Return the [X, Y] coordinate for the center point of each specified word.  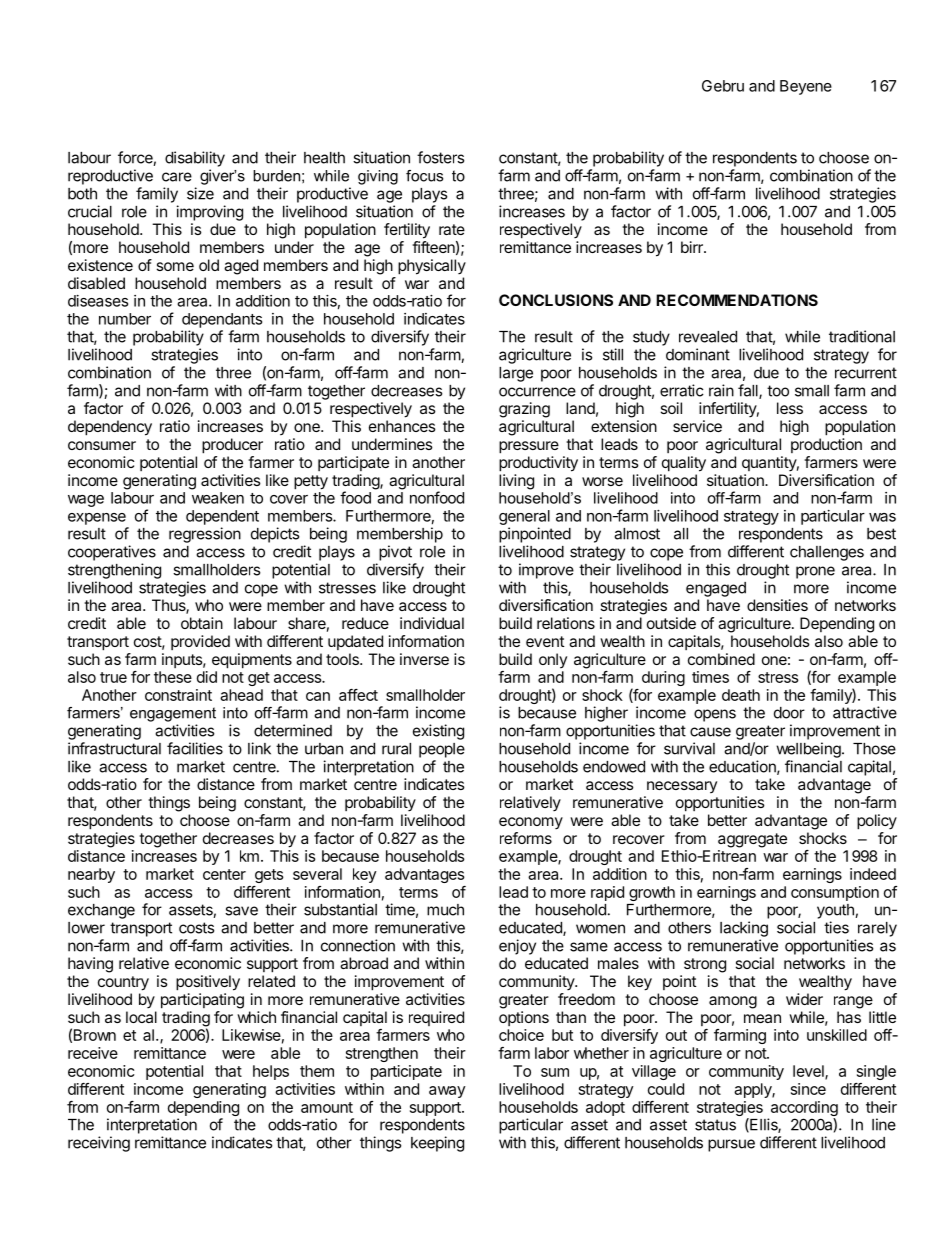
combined [721, 659]
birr [693, 247]
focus [424, 176]
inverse [424, 659]
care [177, 177]
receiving [99, 1144]
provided [200, 642]
